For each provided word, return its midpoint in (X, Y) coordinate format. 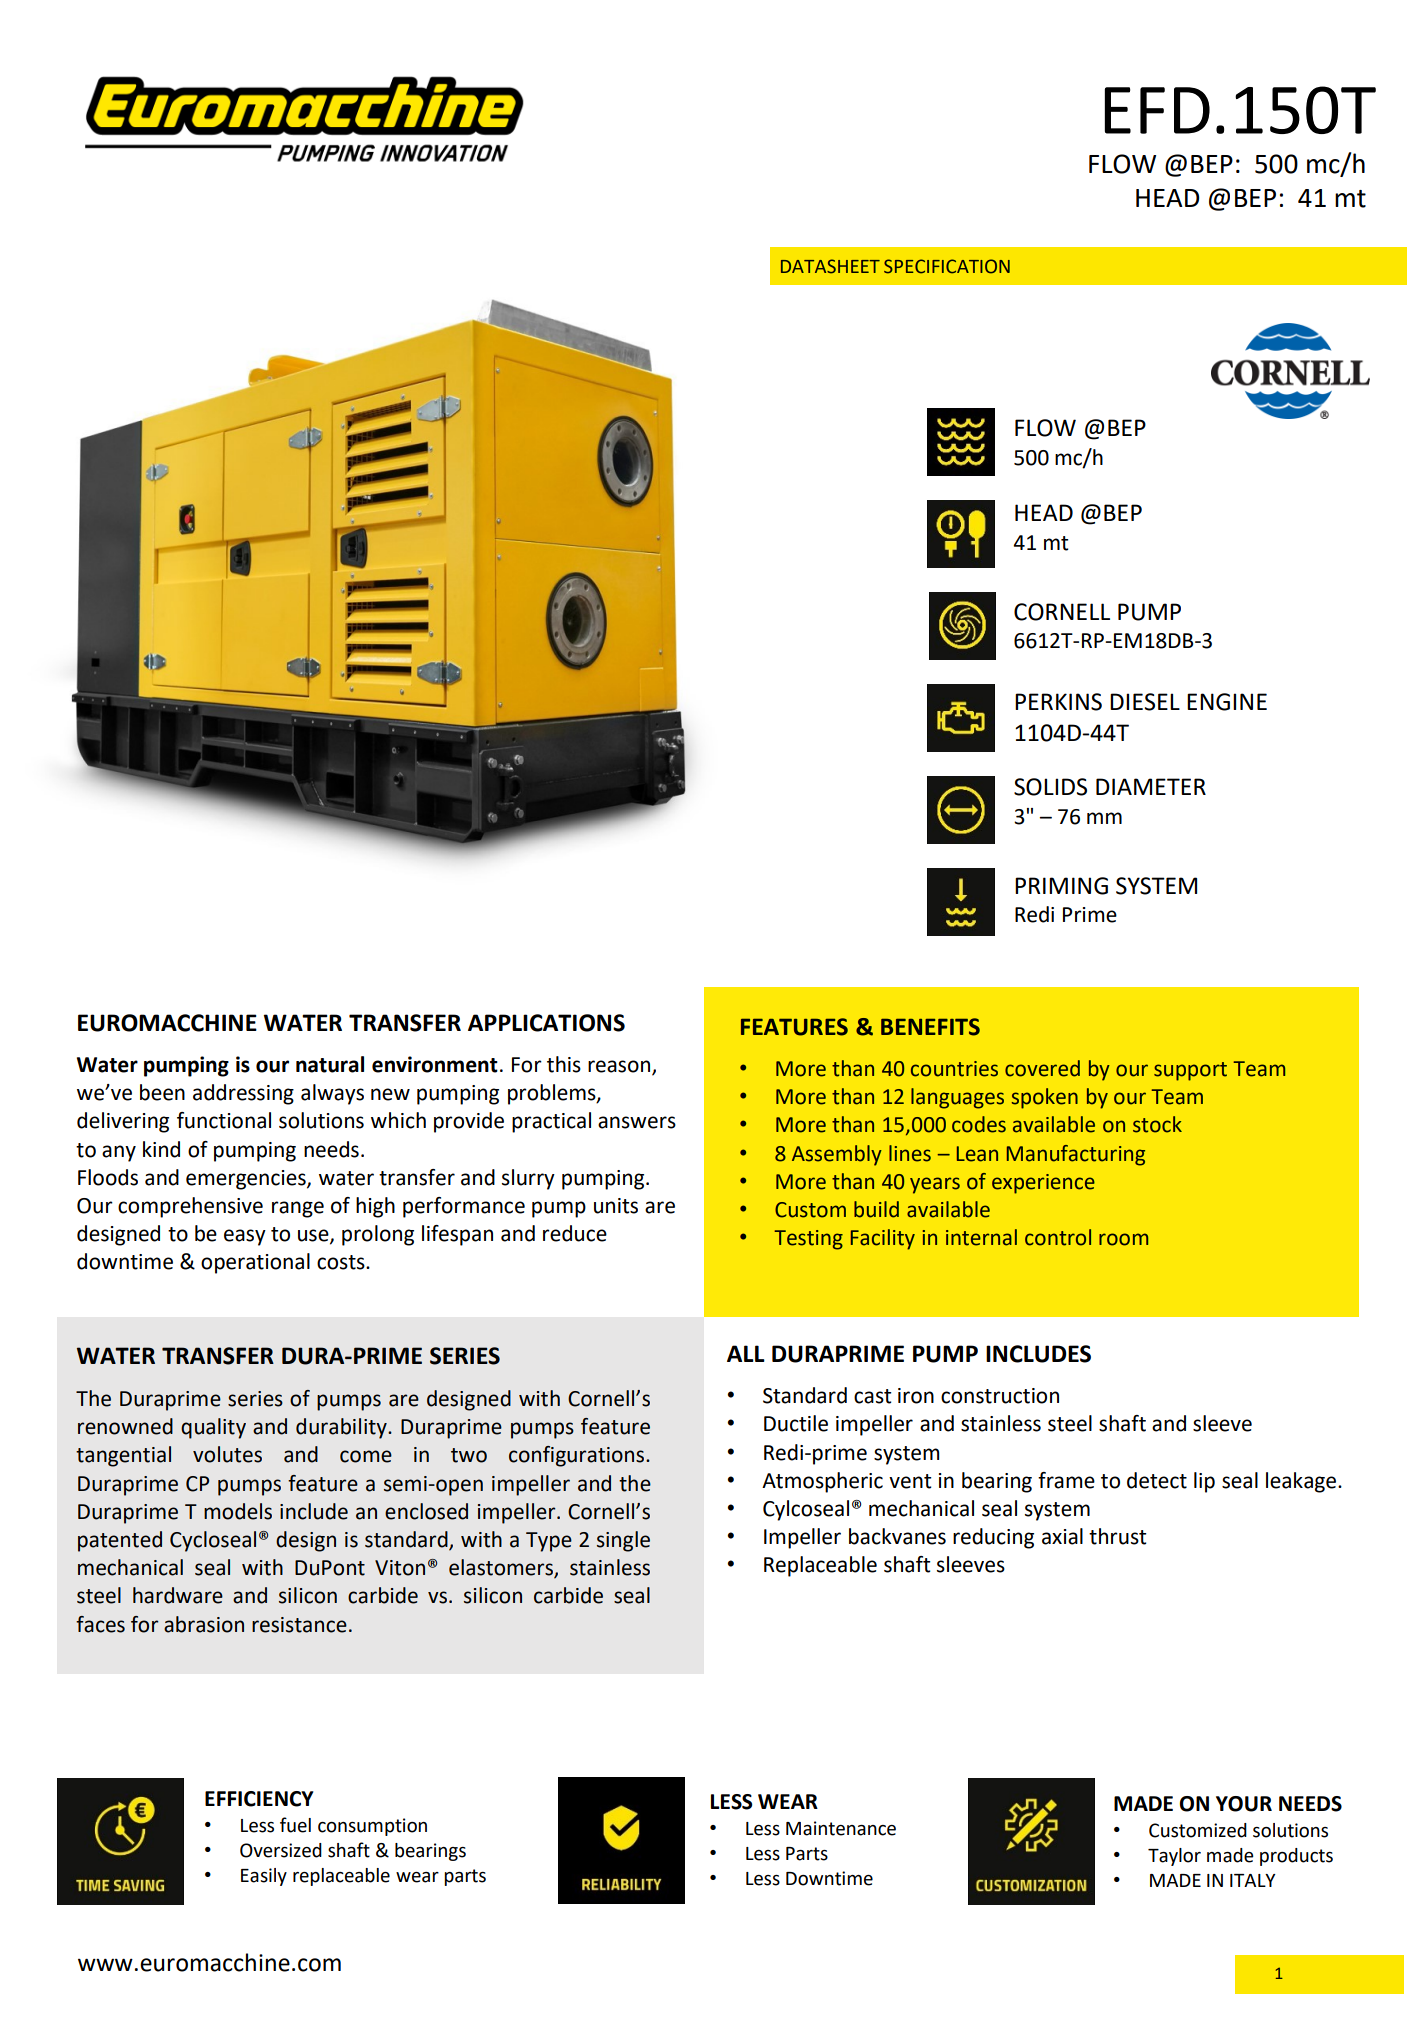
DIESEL (1145, 702)
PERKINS (1058, 702)
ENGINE (1227, 702)
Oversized (281, 1850)
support (1190, 1071)
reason (620, 1067)
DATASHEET (830, 266)
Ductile (796, 1423)
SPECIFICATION (947, 266)
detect (1157, 1480)
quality (213, 1428)
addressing (243, 1094)
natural (330, 1064)
